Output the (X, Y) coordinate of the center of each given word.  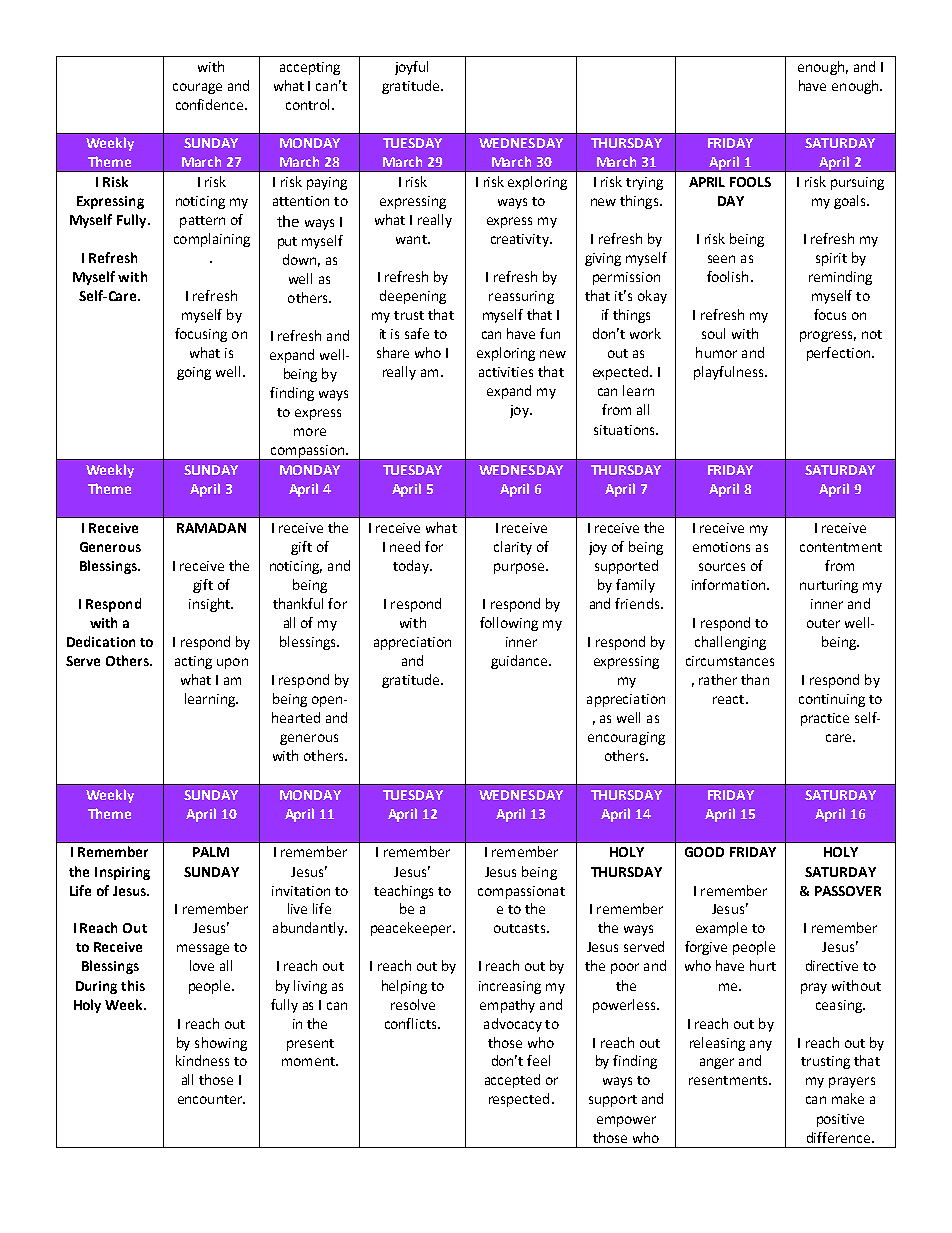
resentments (729, 1080)
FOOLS (750, 182)
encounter (211, 1099)
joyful (411, 68)
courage (197, 88)
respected (519, 1100)
